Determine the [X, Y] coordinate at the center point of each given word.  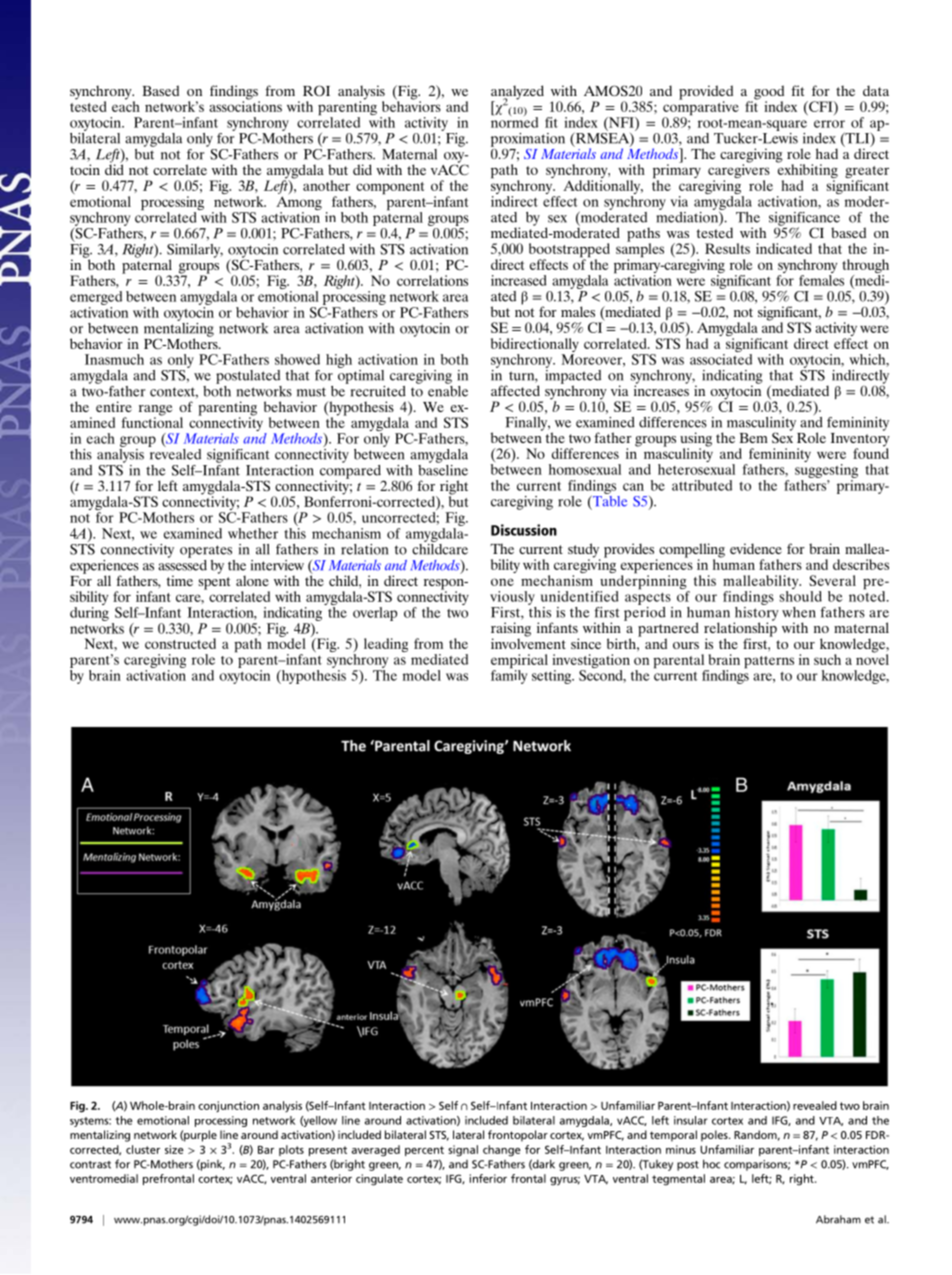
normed [514, 121]
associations [245, 105]
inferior [488, 1178]
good [768, 93]
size [174, 1149]
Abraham [838, 1219]
